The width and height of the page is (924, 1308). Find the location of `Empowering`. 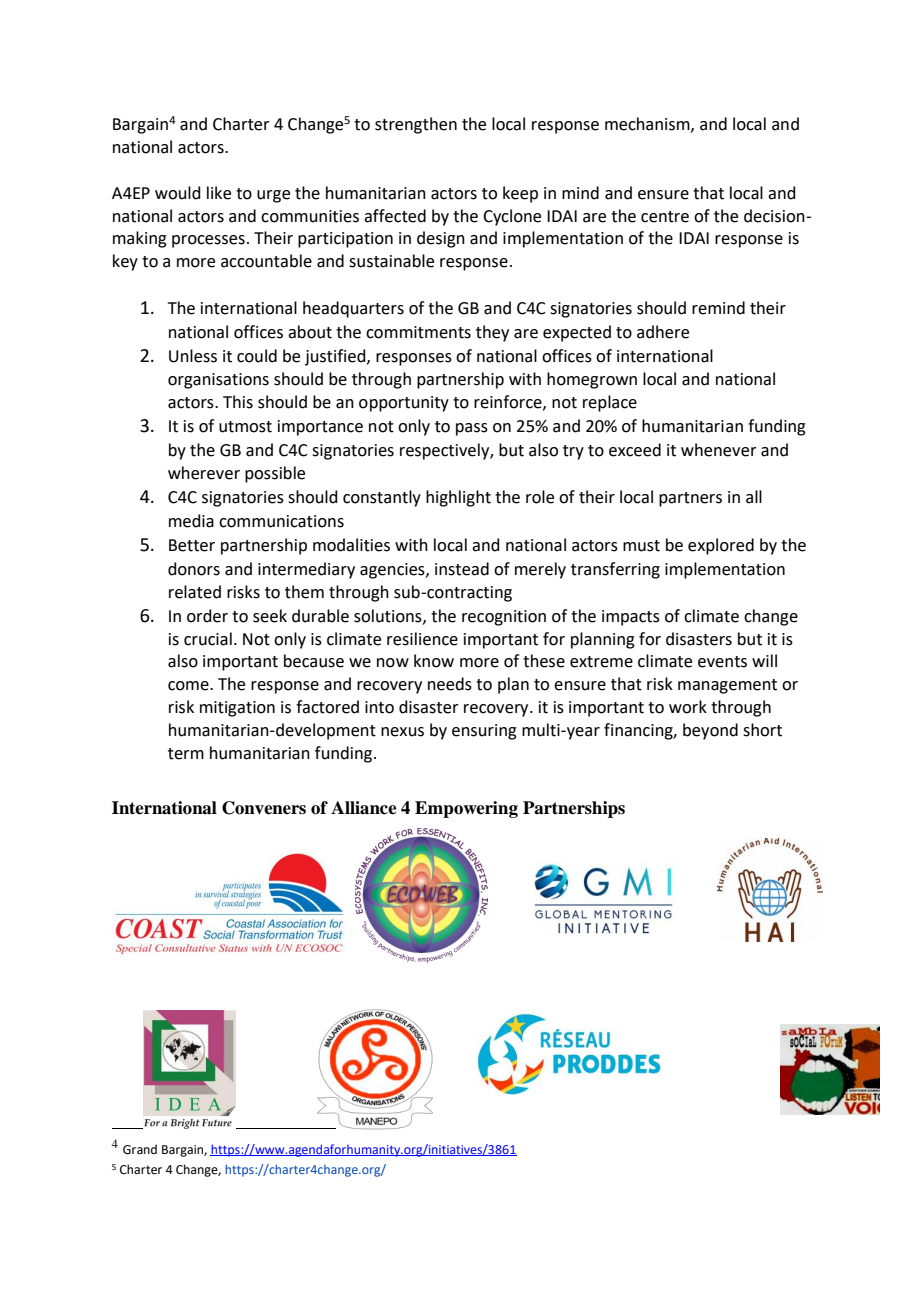

Empowering is located at coordinates (466, 809).
